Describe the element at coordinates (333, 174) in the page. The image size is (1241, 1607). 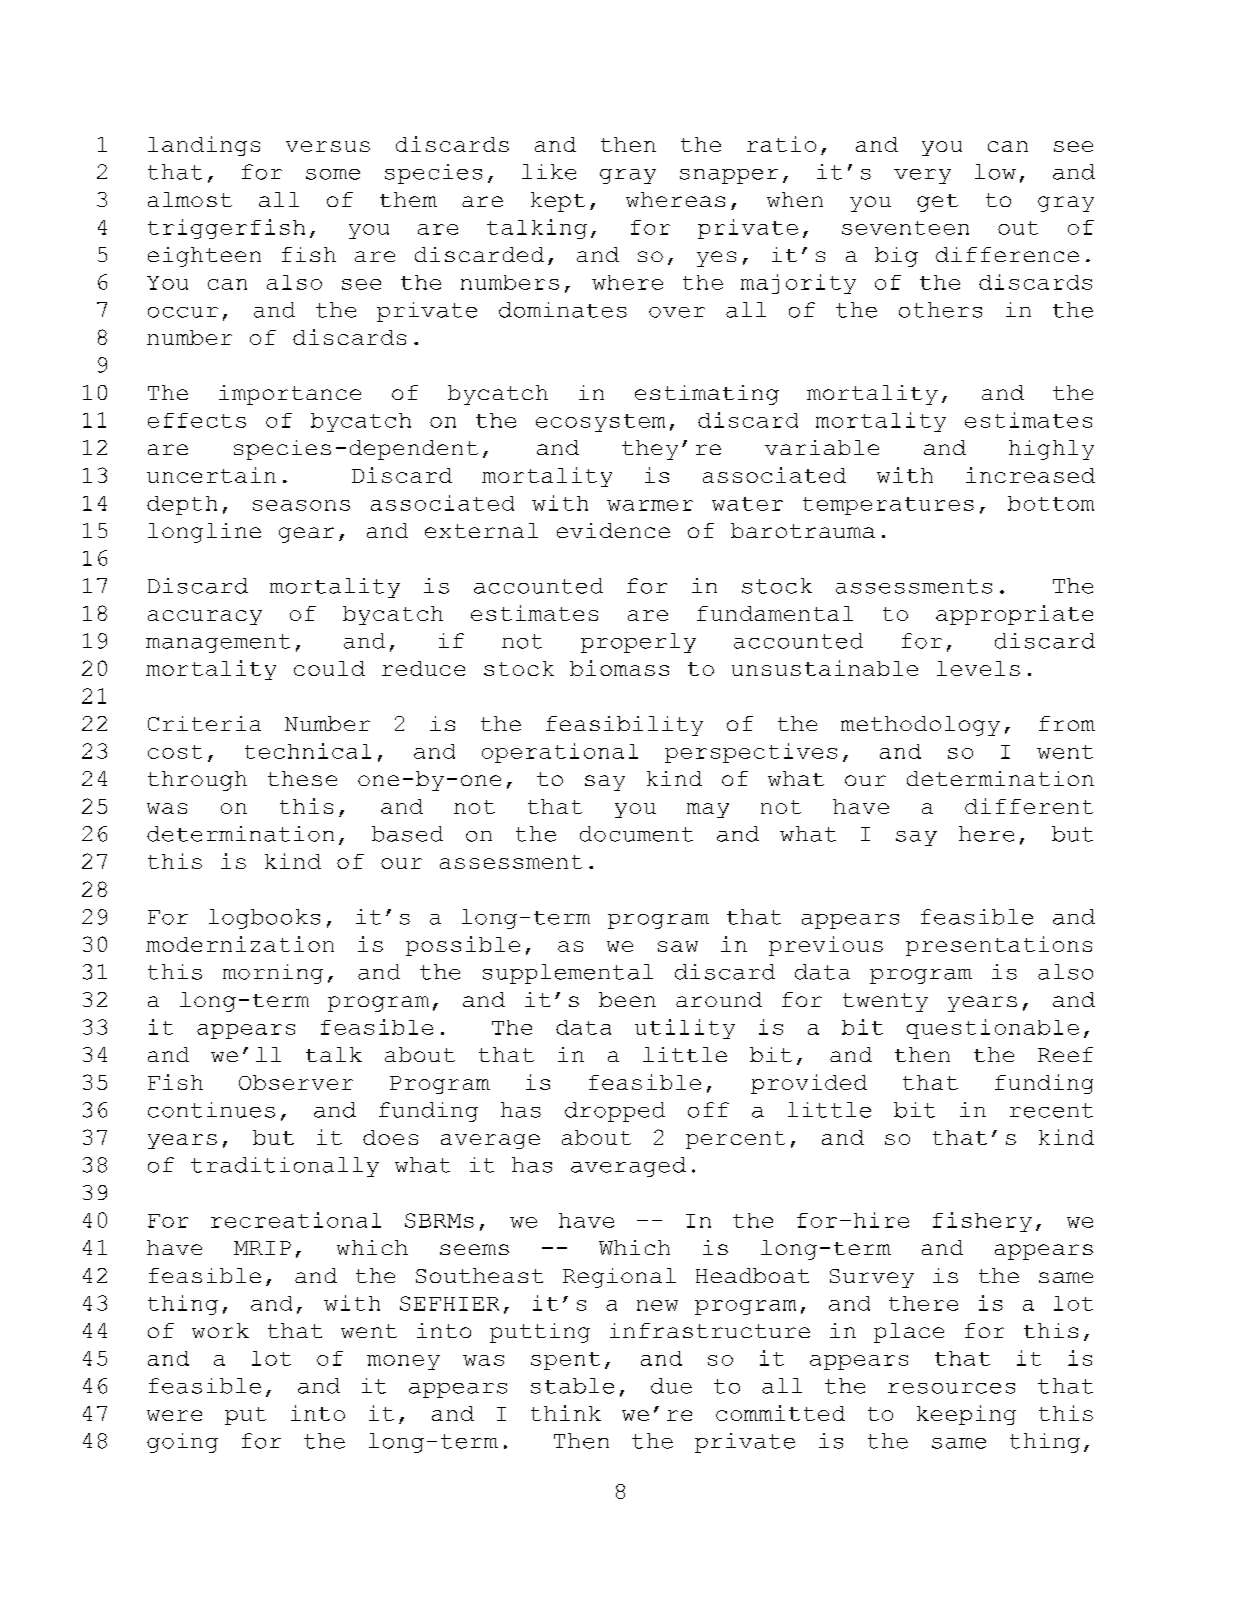
I see `some` at that location.
